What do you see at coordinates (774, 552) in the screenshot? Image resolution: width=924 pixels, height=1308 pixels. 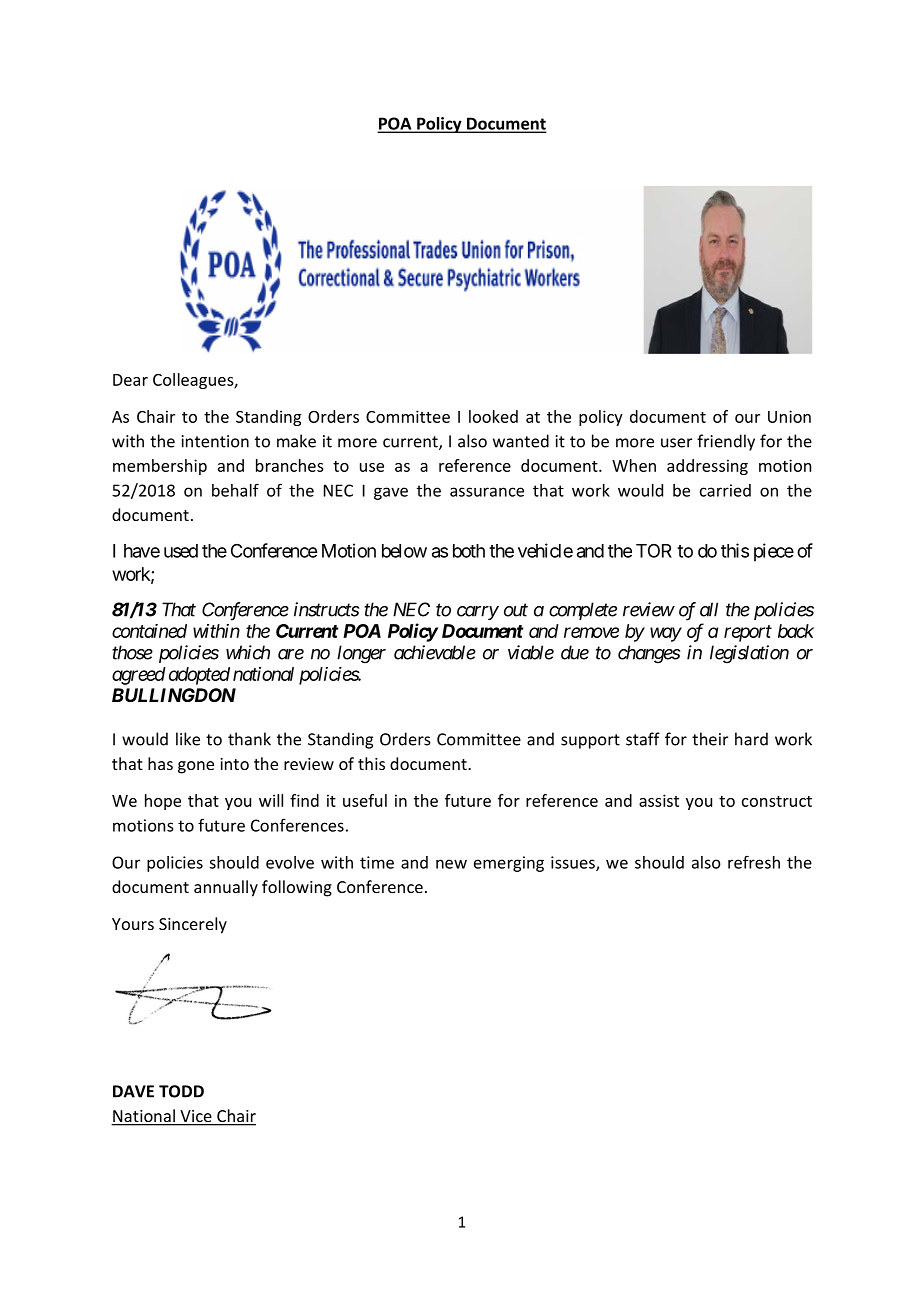 I see `piece` at bounding box center [774, 552].
